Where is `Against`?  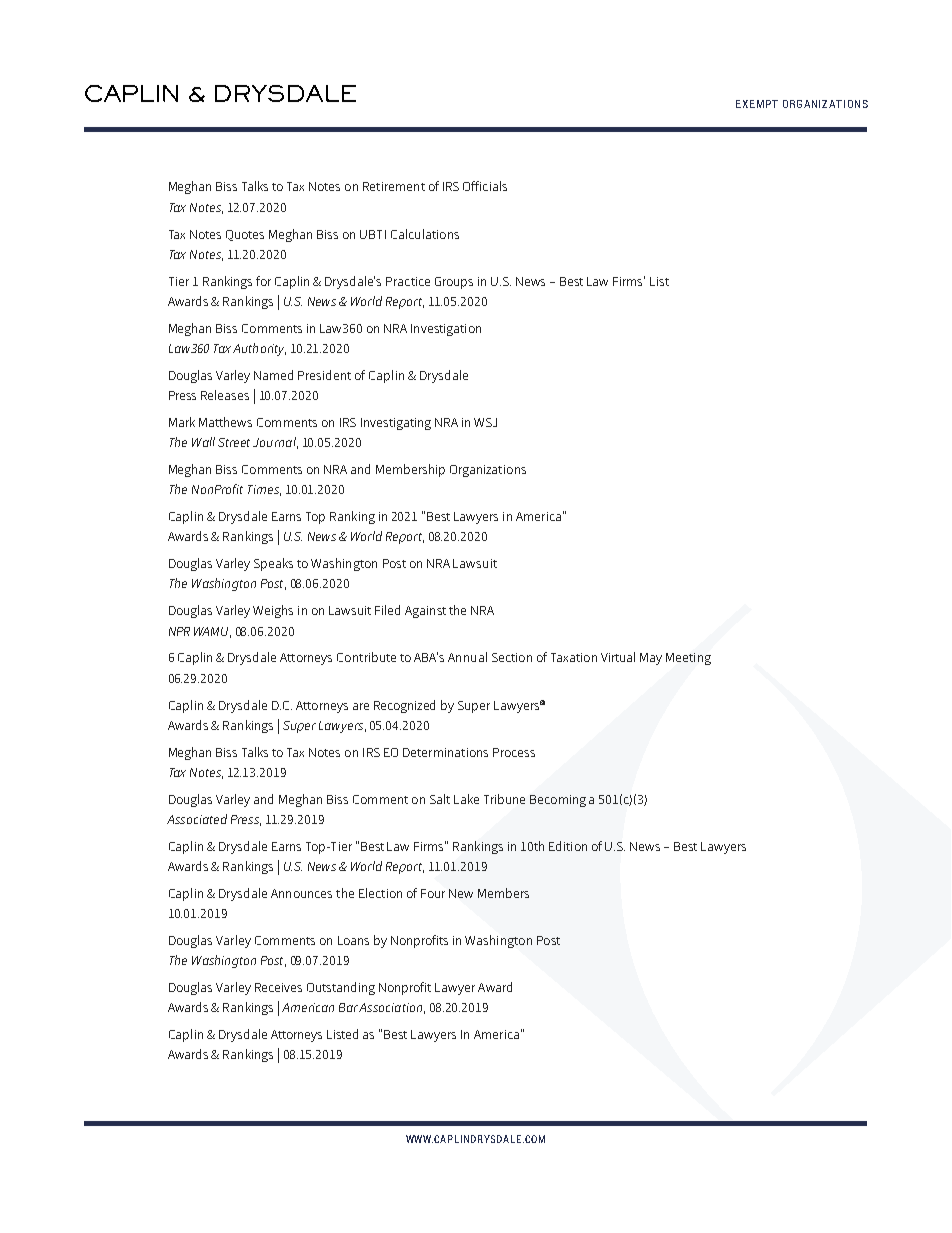 Against is located at coordinates (425, 612).
